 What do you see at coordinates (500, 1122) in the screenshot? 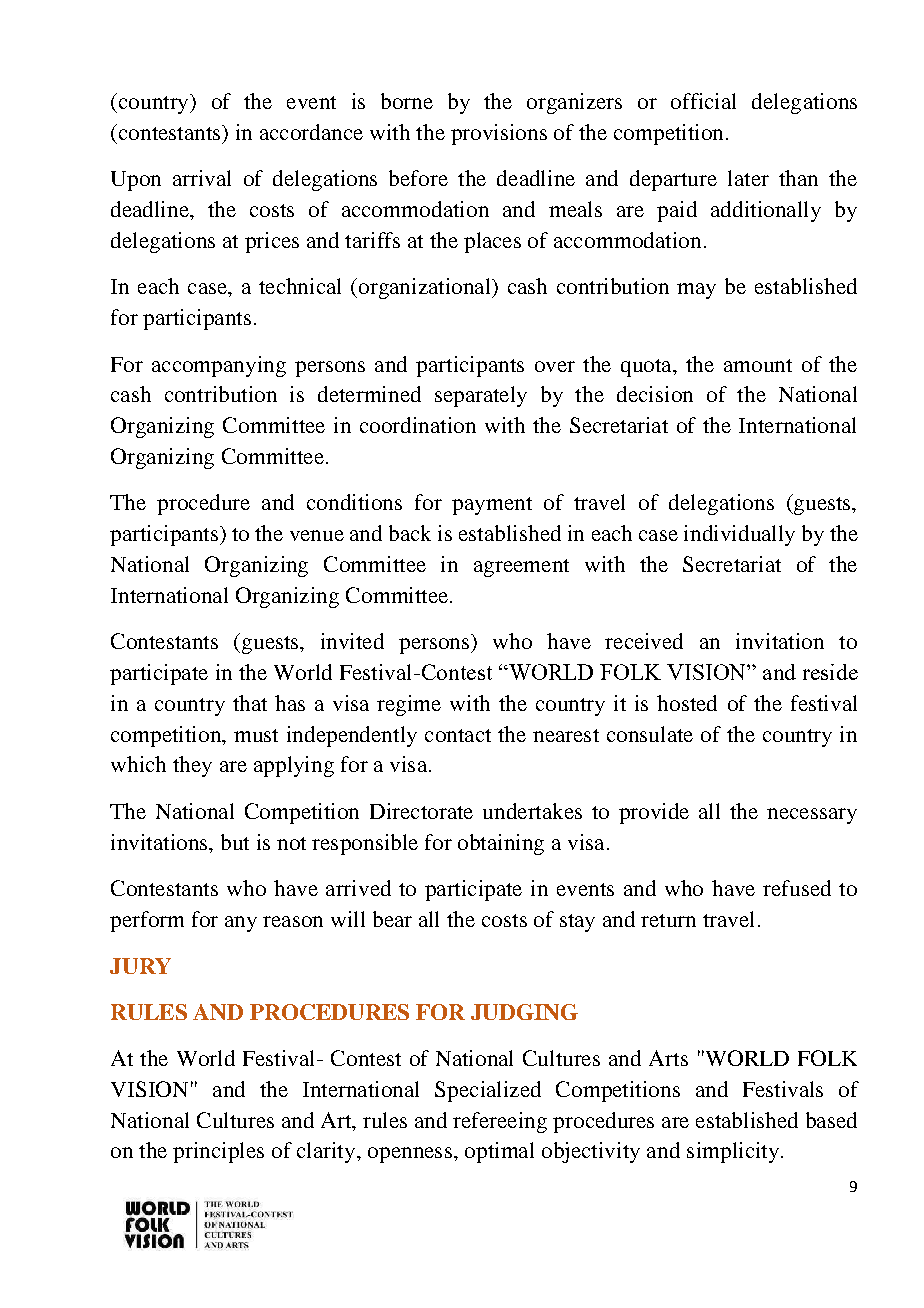
I see `refereeing` at bounding box center [500, 1122].
